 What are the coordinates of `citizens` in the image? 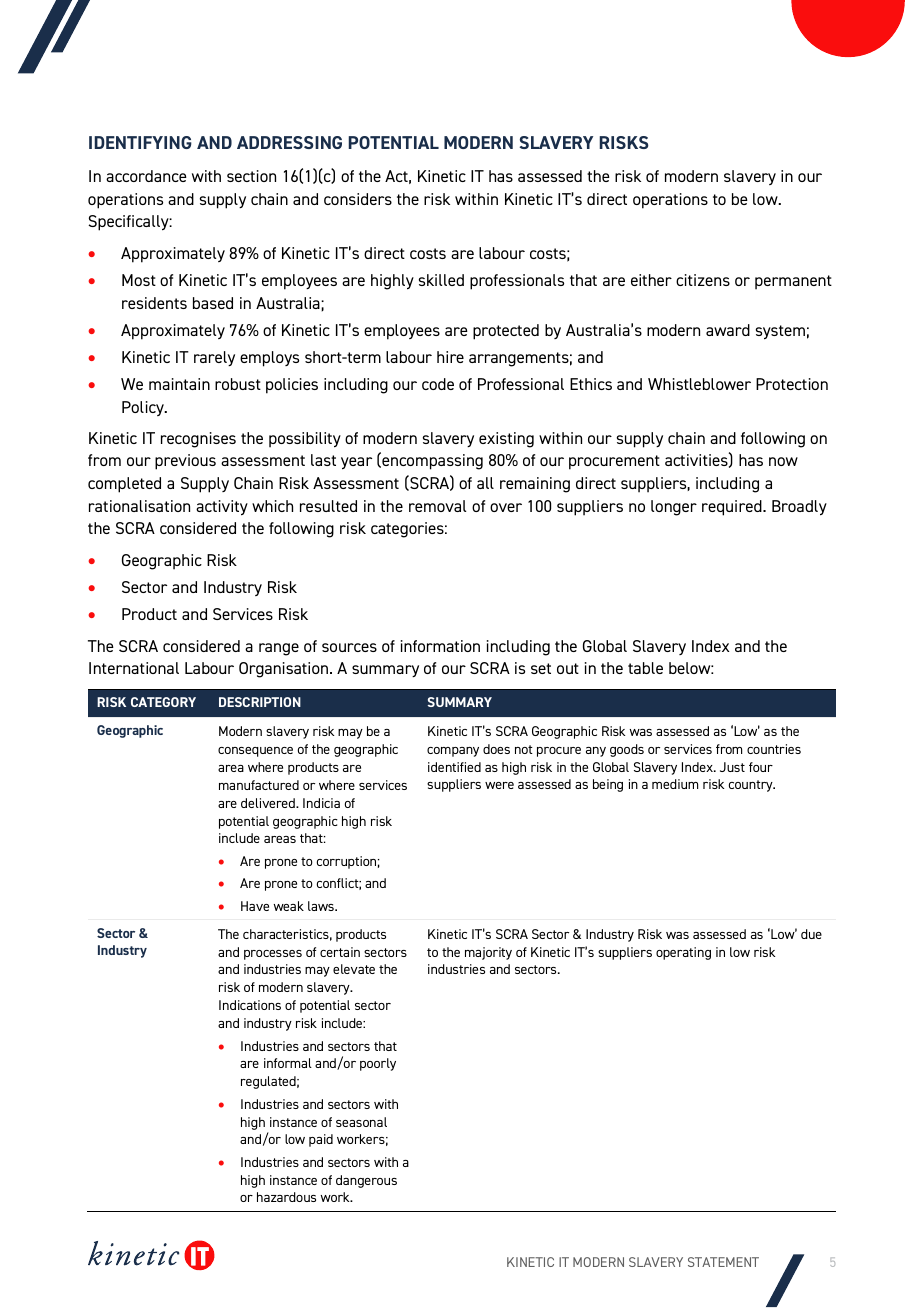 It's located at (703, 280).
